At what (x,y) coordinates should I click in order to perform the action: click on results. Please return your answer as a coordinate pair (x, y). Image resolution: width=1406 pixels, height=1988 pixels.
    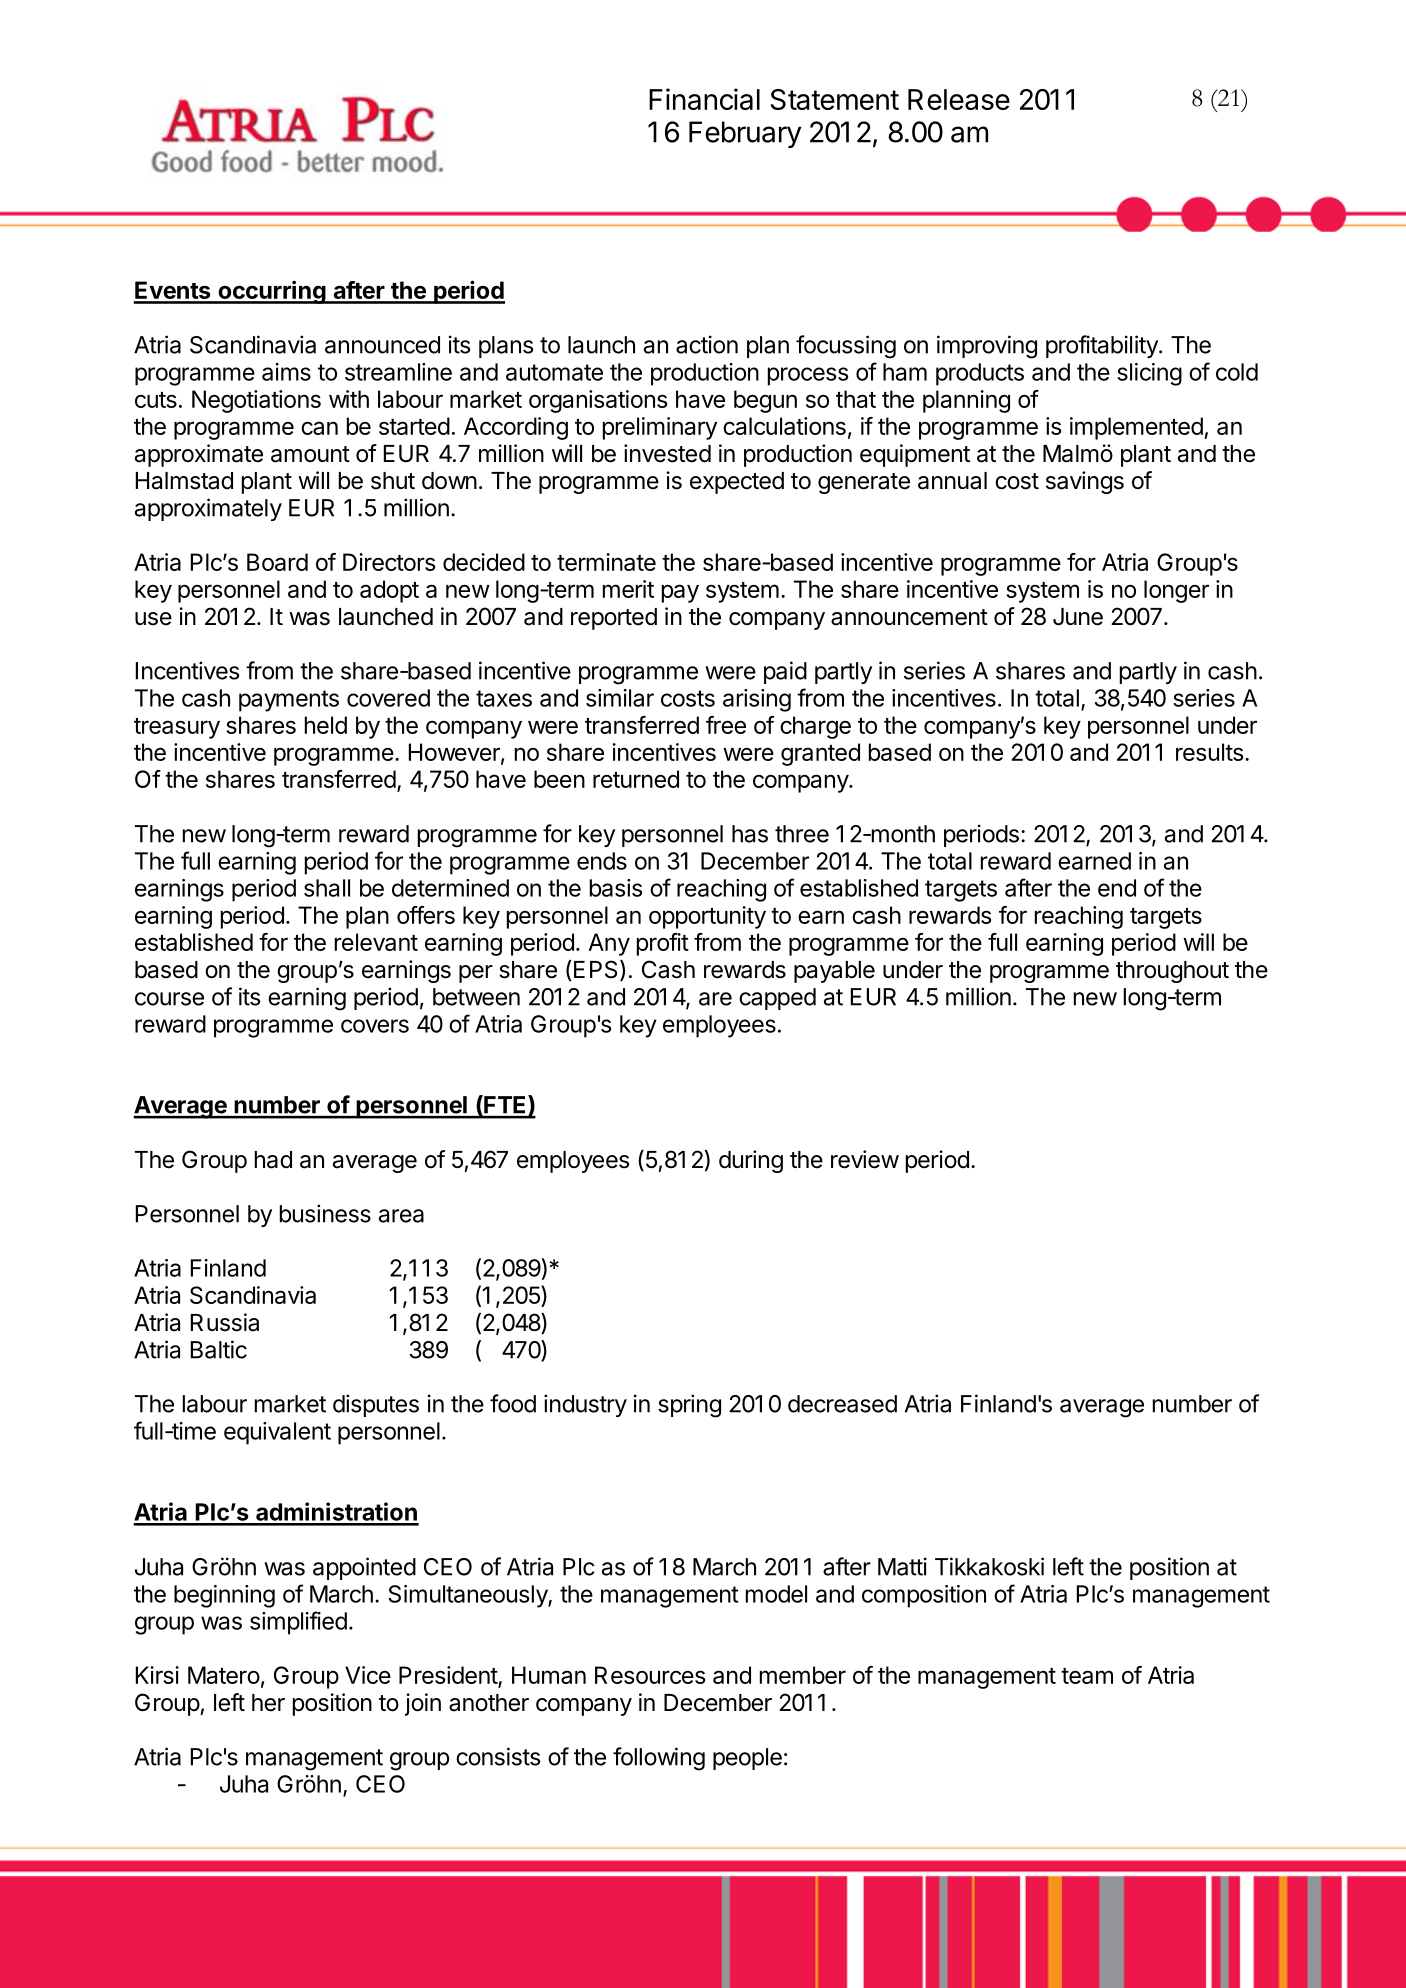
    Looking at the image, I should click on (1209, 752).
